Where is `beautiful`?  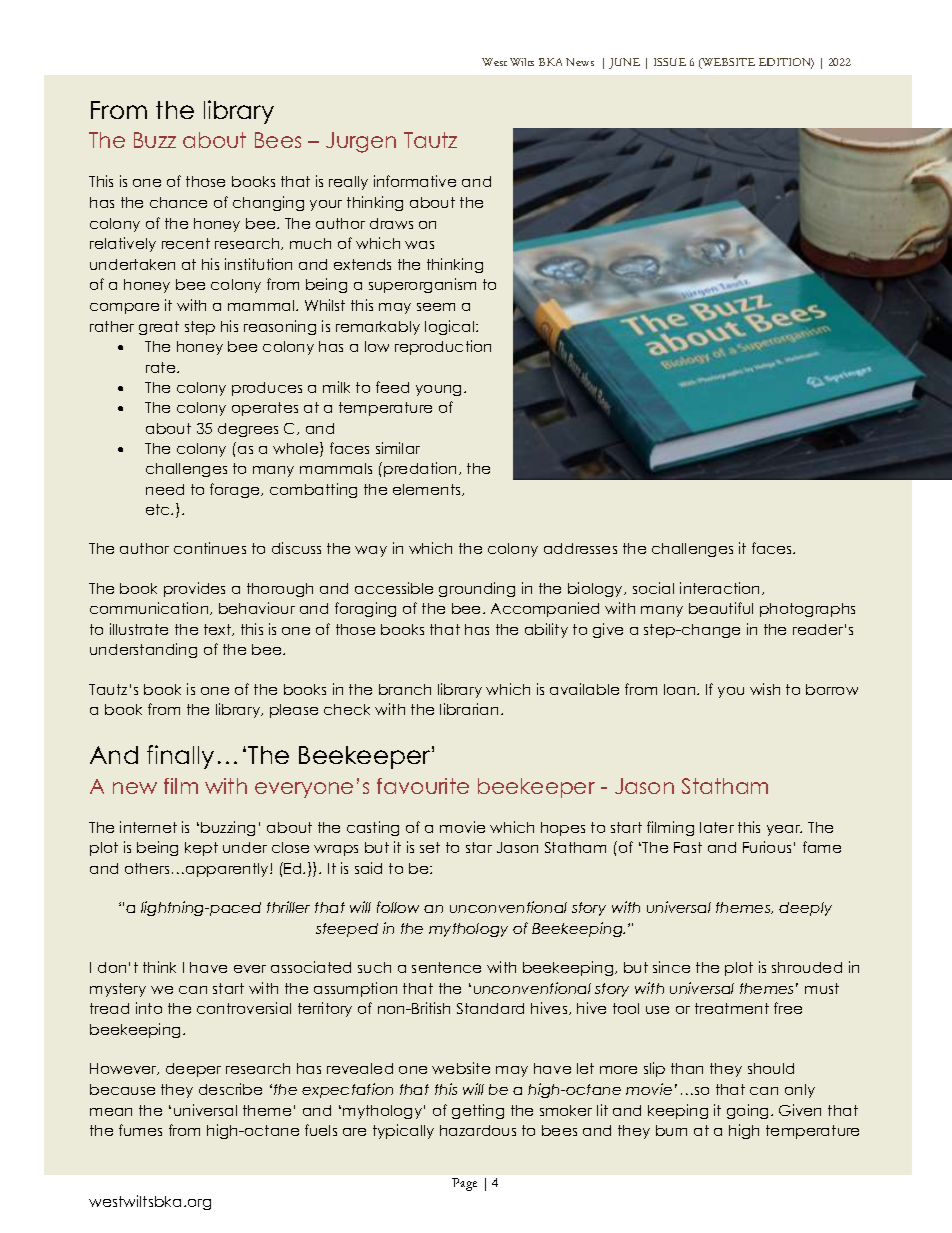 beautiful is located at coordinates (721, 608).
